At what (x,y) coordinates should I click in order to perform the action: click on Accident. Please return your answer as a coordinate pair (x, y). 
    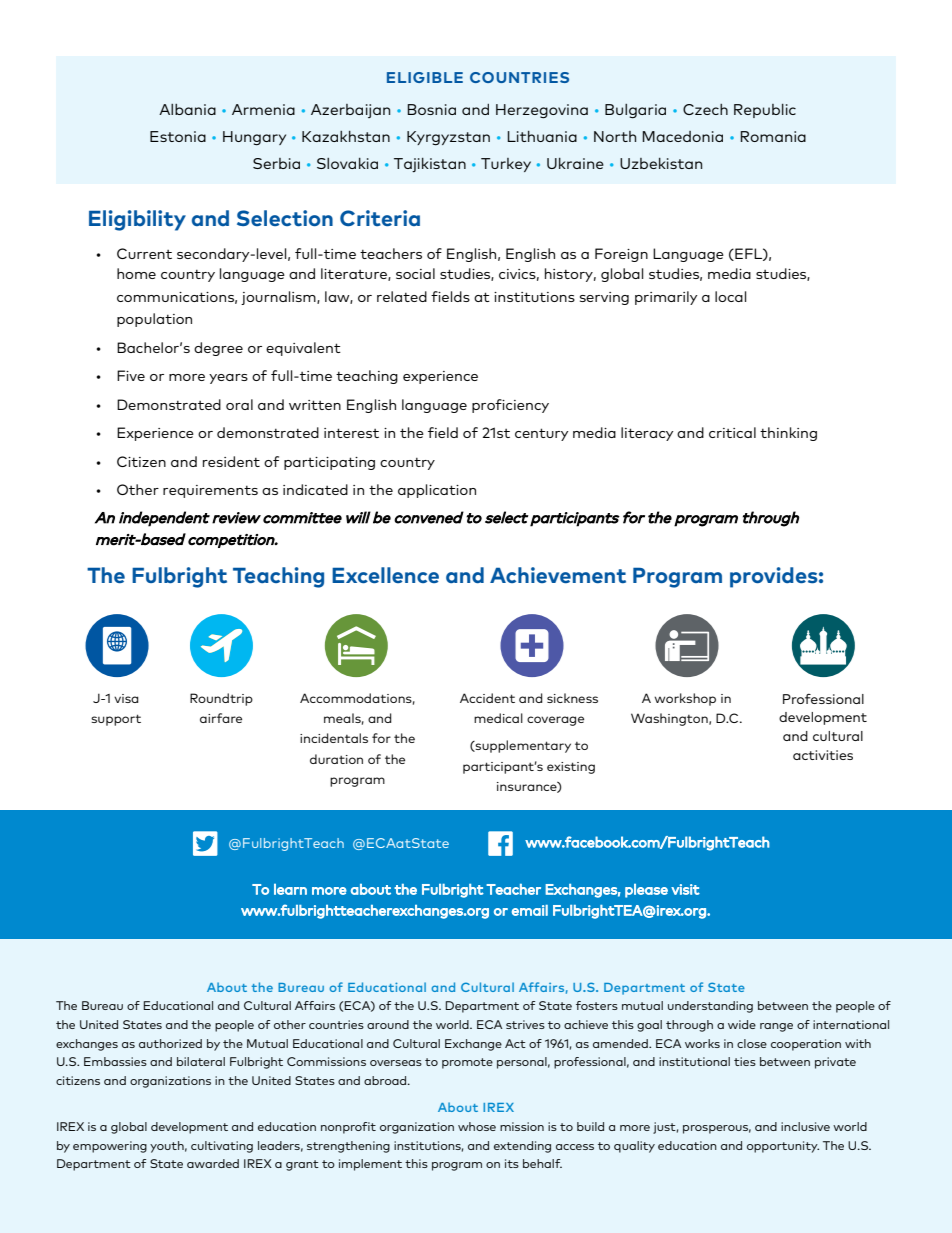
    Looking at the image, I should click on (487, 698).
